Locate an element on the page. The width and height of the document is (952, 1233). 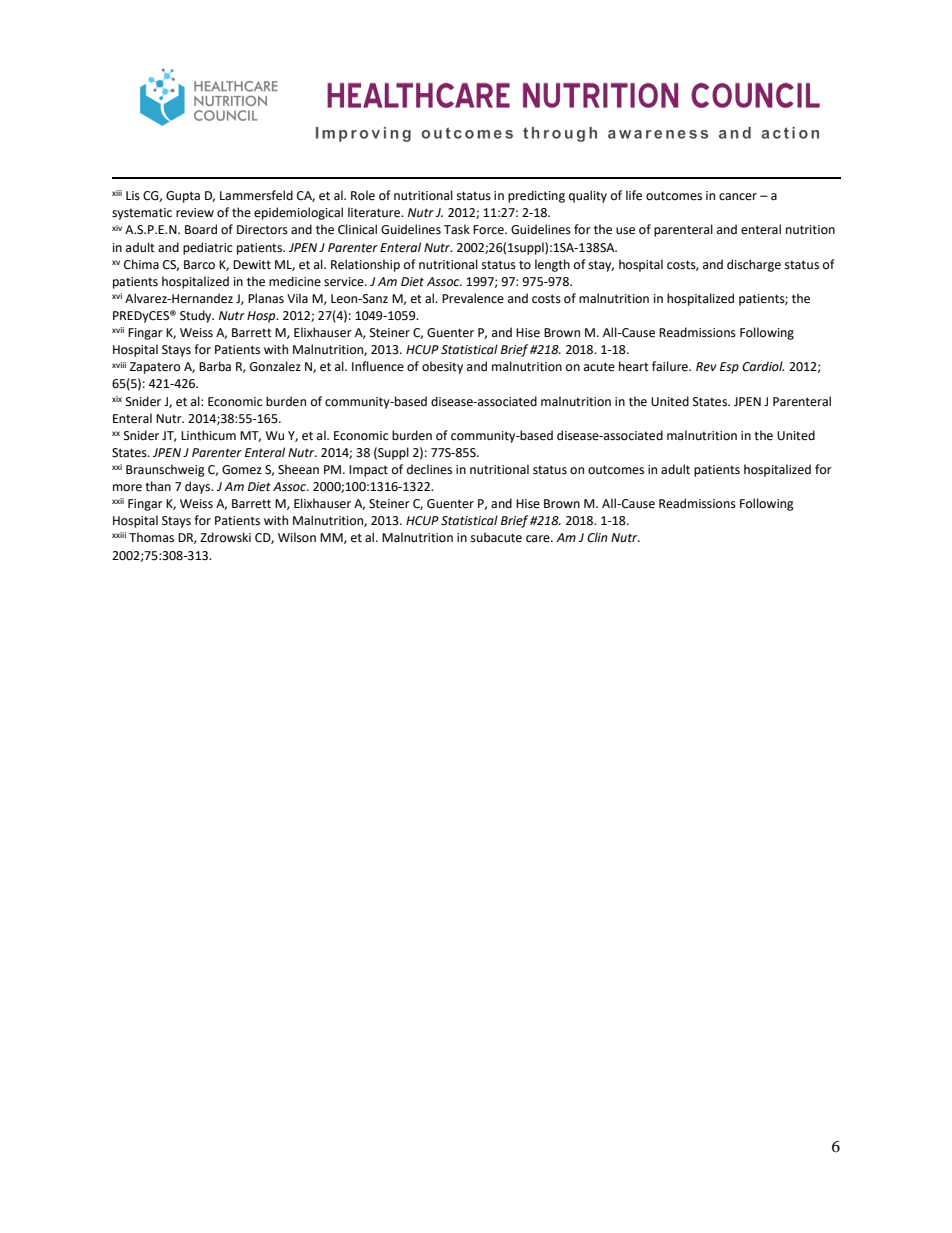
Impact is located at coordinates (368, 471).
